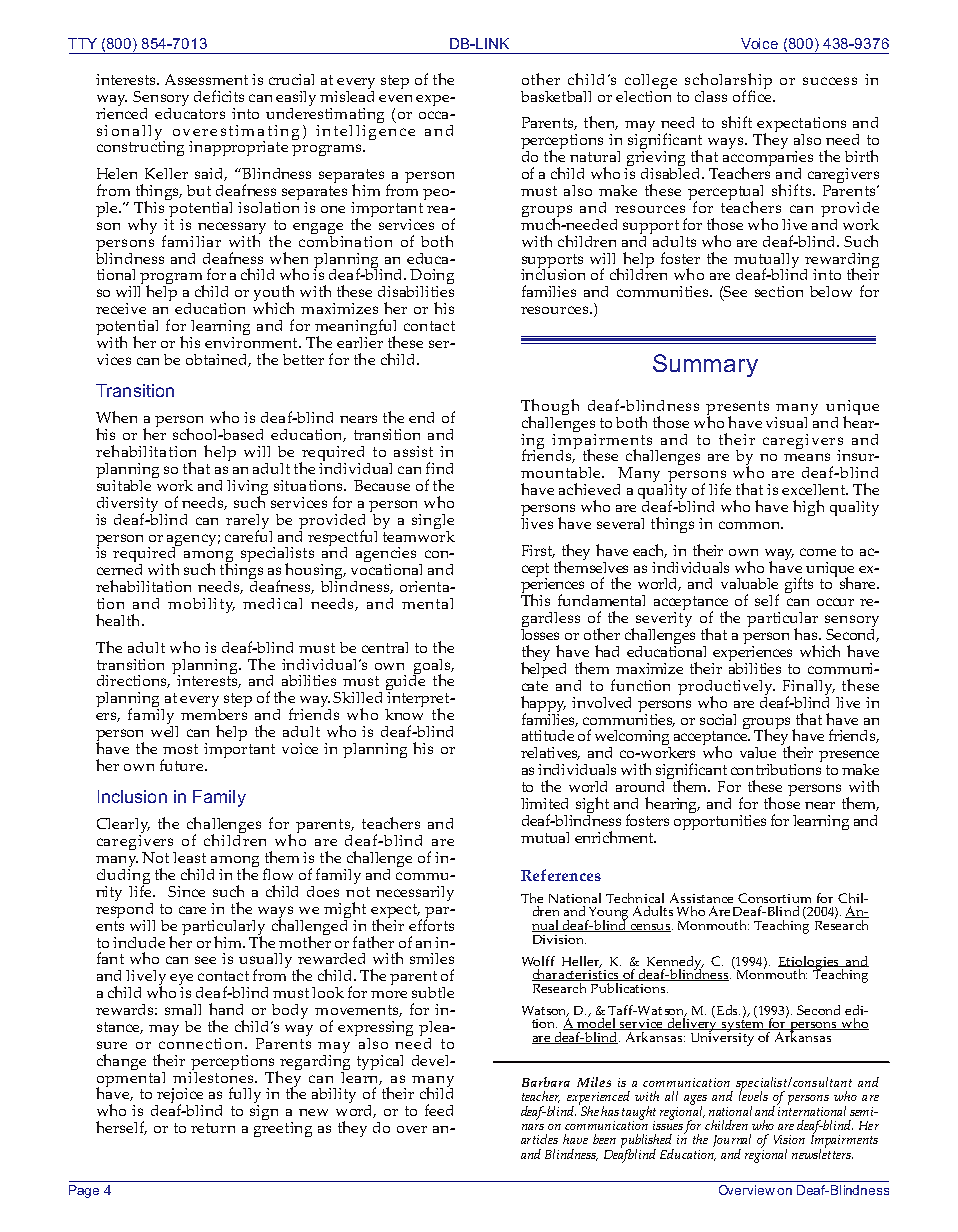 The height and width of the screenshot is (1232, 958). Describe the element at coordinates (762, 769) in the screenshot. I see `tri` at that location.
